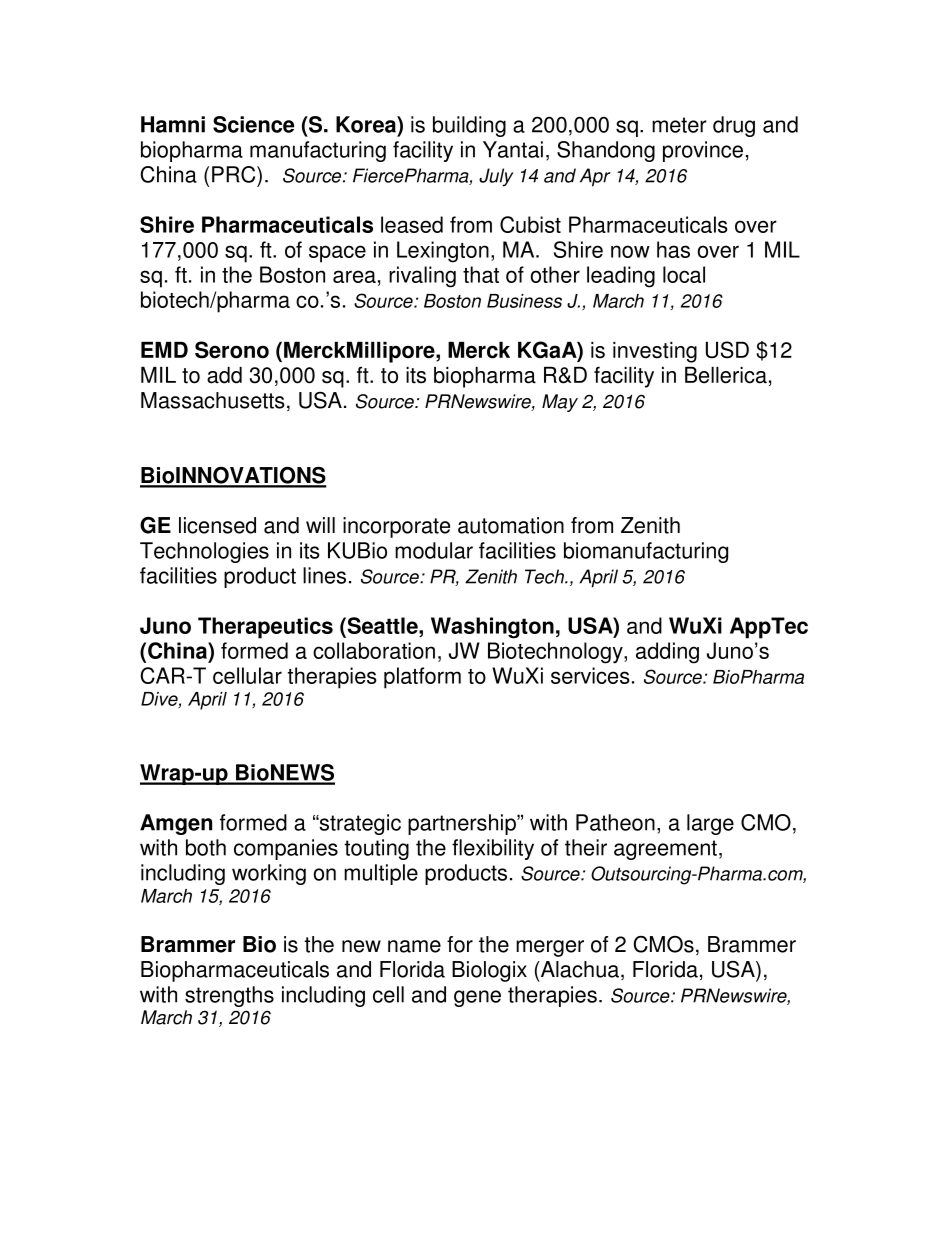  Describe the element at coordinates (235, 174) in the screenshot. I see `PRC` at that location.
